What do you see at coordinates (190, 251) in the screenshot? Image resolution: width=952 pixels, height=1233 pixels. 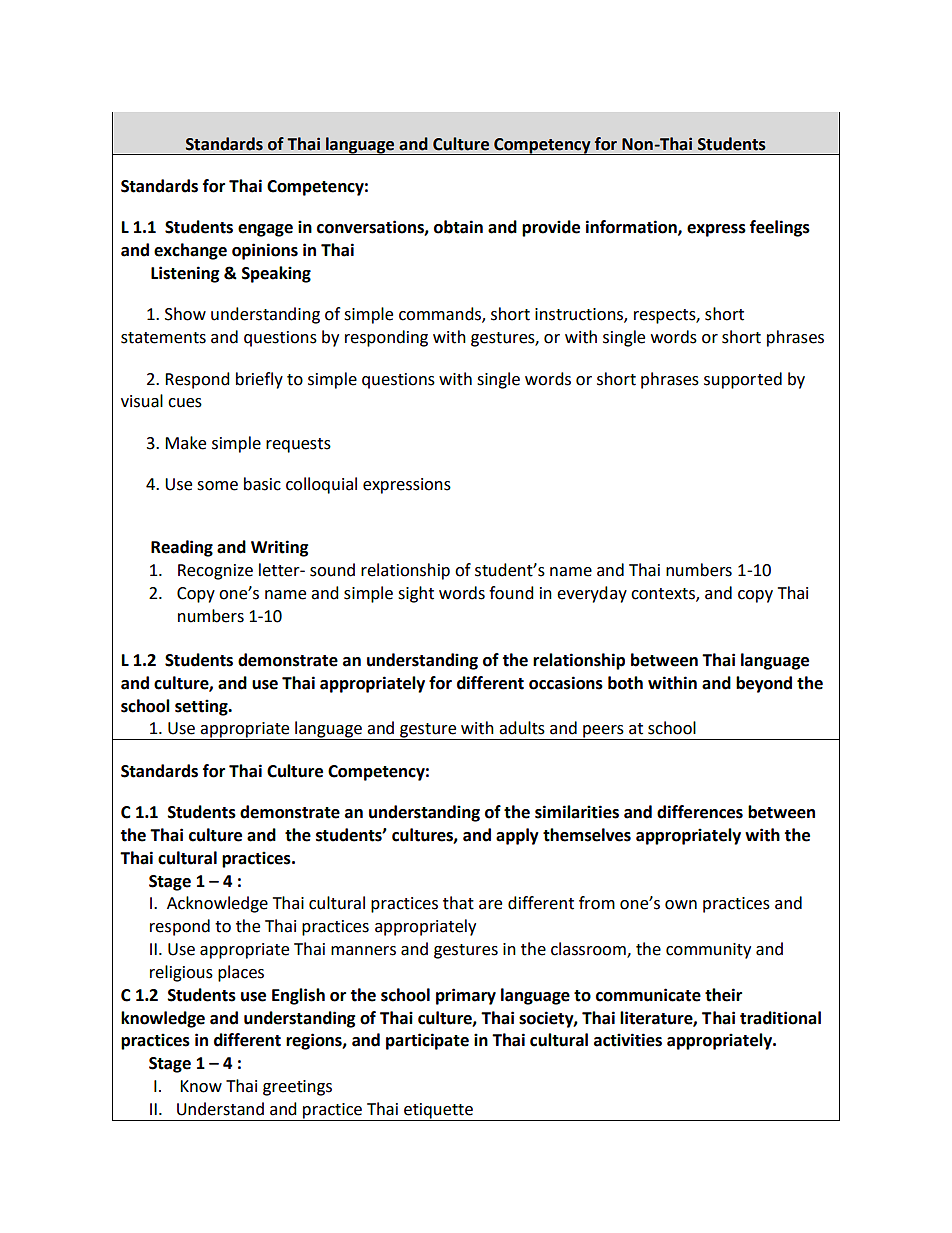 I see `exchange` at bounding box center [190, 251].
